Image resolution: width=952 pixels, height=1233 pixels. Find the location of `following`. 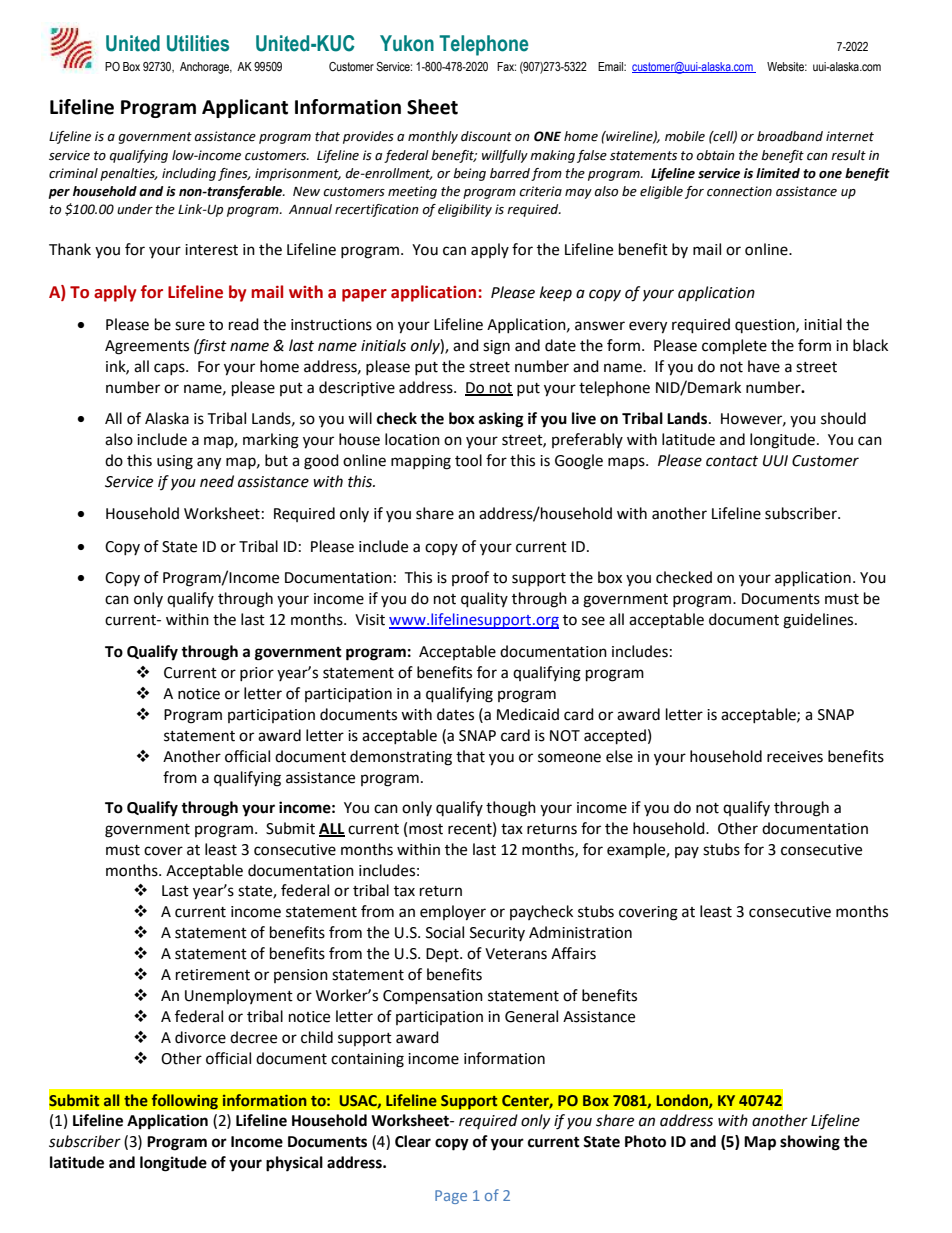

following is located at coordinates (185, 1102).
